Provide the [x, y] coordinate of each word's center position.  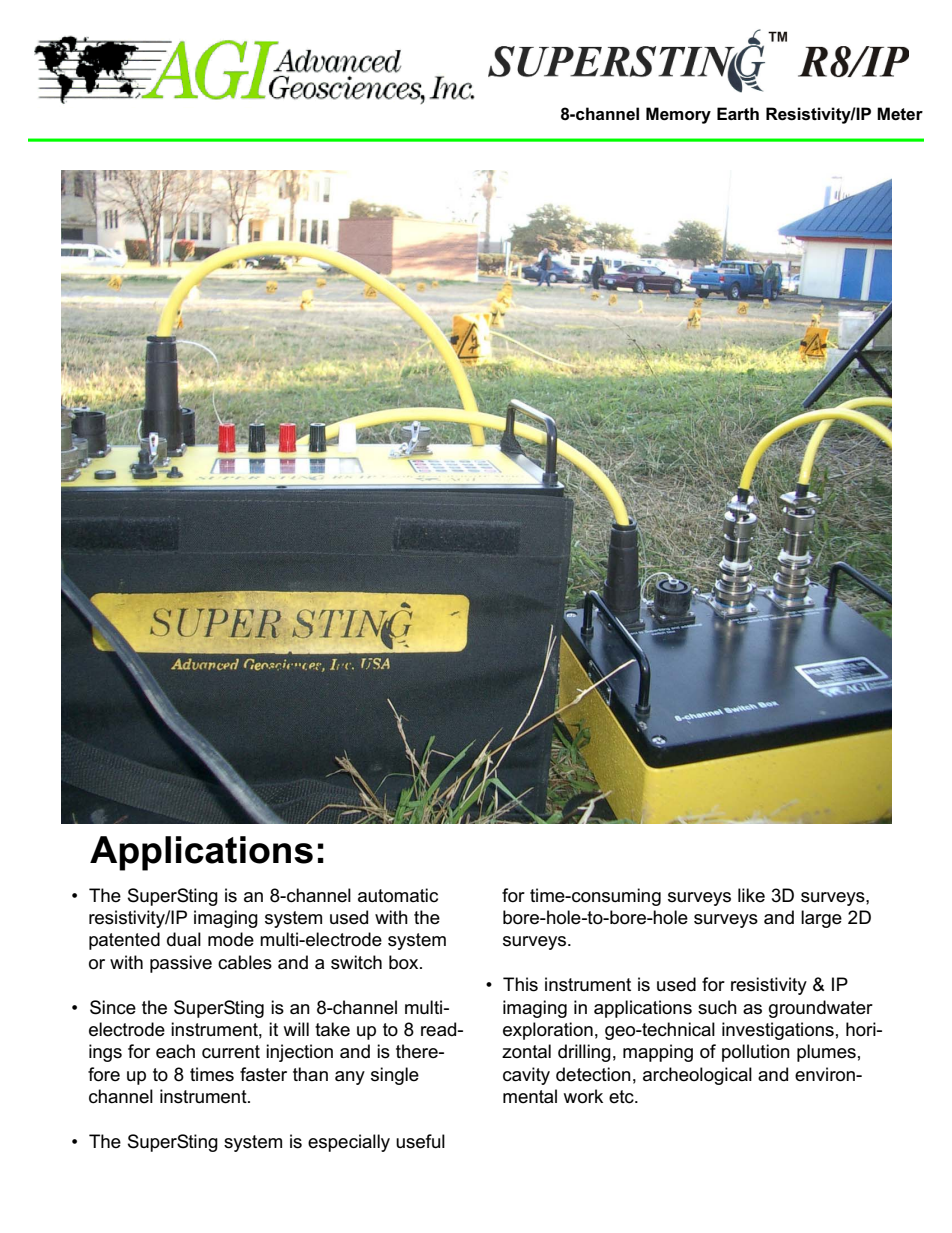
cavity [526, 1076]
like [751, 895]
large [821, 919]
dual [184, 939]
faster [263, 1074]
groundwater [821, 1009]
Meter [900, 113]
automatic [398, 895]
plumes [826, 1053]
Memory [678, 115]
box [405, 962]
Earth [738, 113]
